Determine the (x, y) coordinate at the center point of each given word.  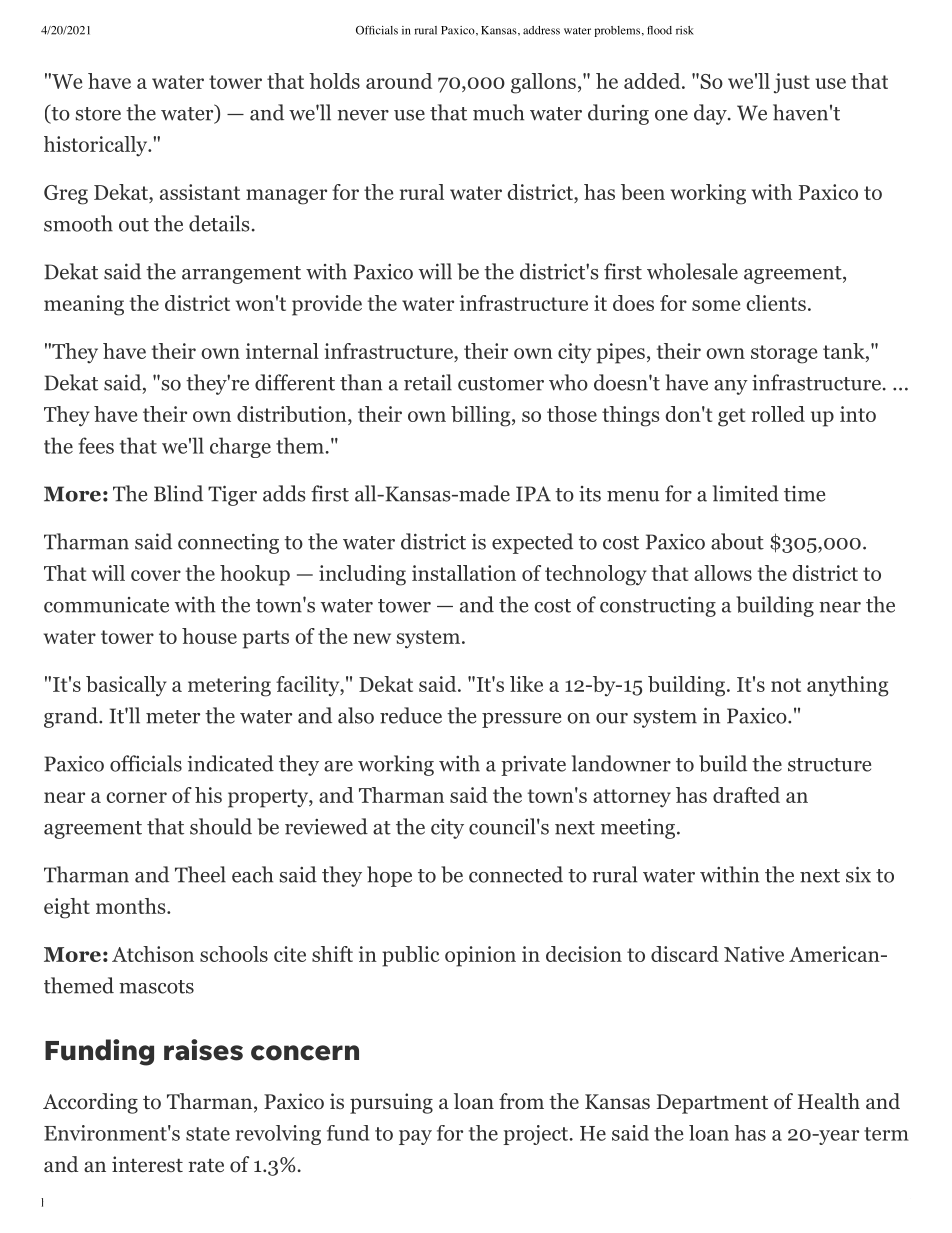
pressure (521, 720)
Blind (178, 493)
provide (327, 305)
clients (776, 303)
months (132, 906)
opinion (480, 956)
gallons (543, 83)
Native (754, 954)
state (208, 1134)
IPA (533, 494)
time (804, 494)
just (792, 83)
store (98, 114)
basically (126, 686)
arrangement (241, 275)
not (786, 685)
